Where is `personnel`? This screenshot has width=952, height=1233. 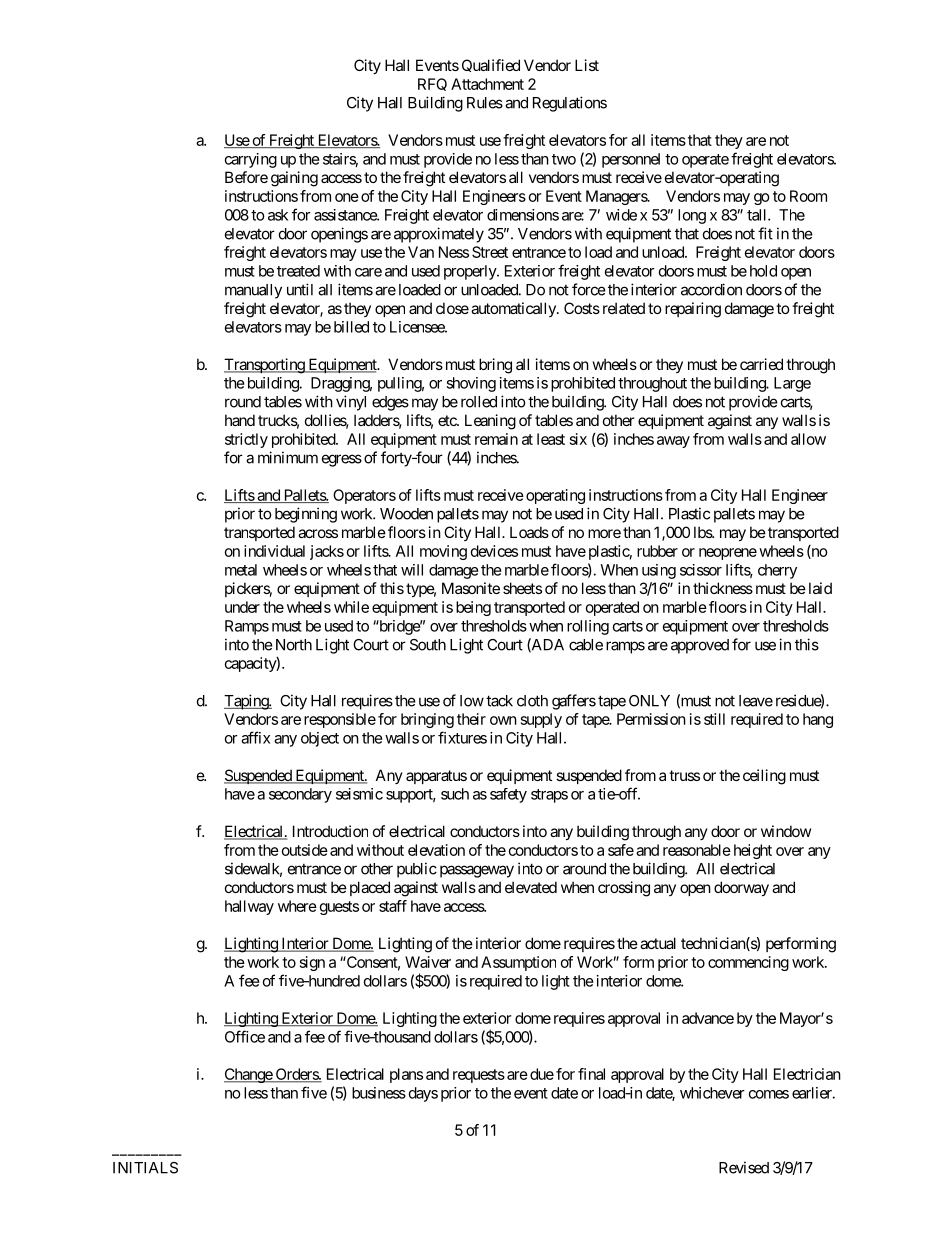 personnel is located at coordinates (631, 160).
